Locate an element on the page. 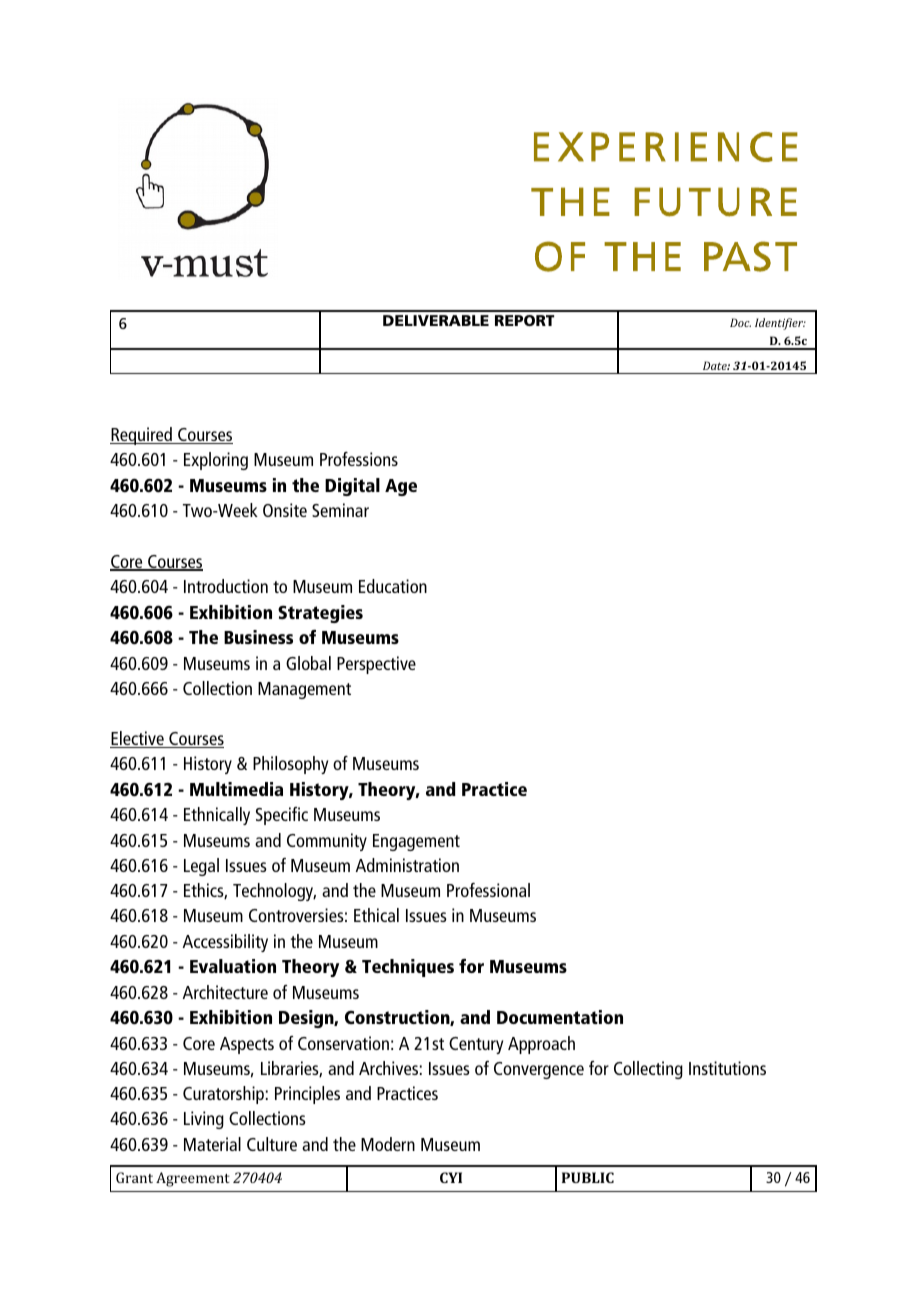 The width and height of the image is (924, 1308). Professional is located at coordinates (488, 890).
